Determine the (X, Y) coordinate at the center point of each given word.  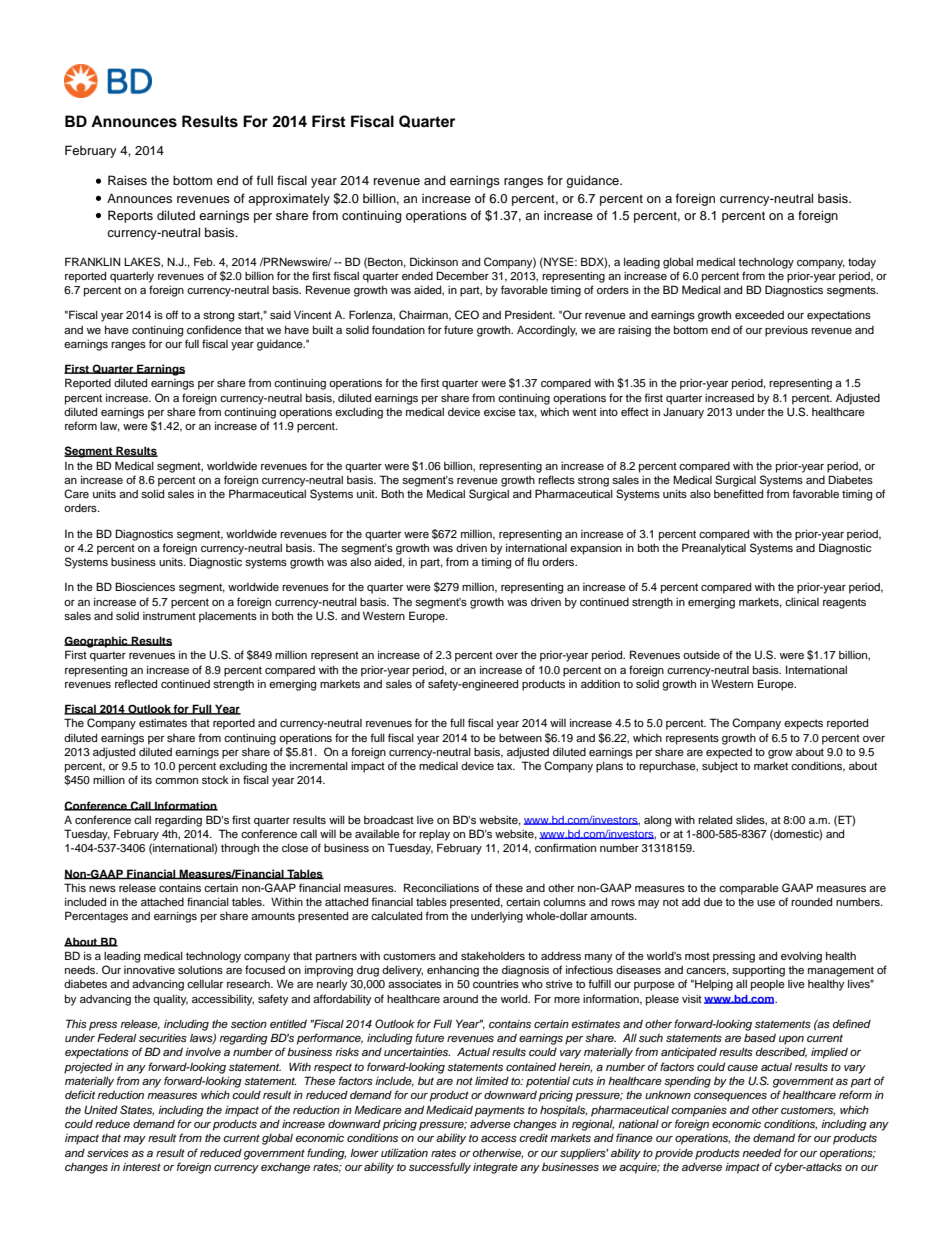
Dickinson (434, 261)
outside (701, 655)
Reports (130, 216)
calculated (396, 916)
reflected (136, 683)
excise (500, 412)
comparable (749, 889)
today (862, 263)
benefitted (738, 493)
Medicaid (449, 1109)
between (520, 738)
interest (142, 1167)
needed (761, 1153)
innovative (149, 970)
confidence (214, 329)
